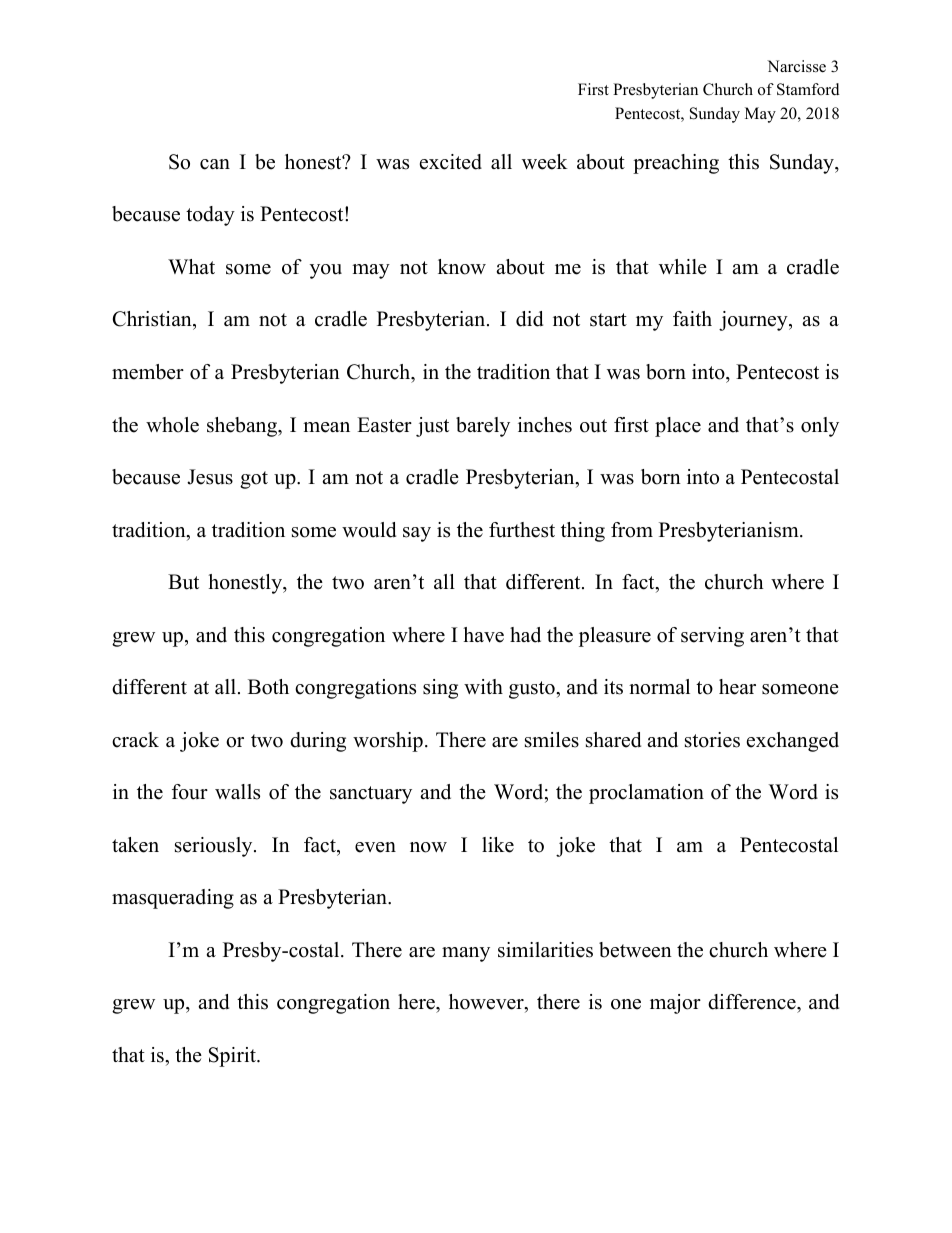 The image size is (952, 1233). What do you see at coordinates (153, 320) in the screenshot?
I see `Christian` at bounding box center [153, 320].
